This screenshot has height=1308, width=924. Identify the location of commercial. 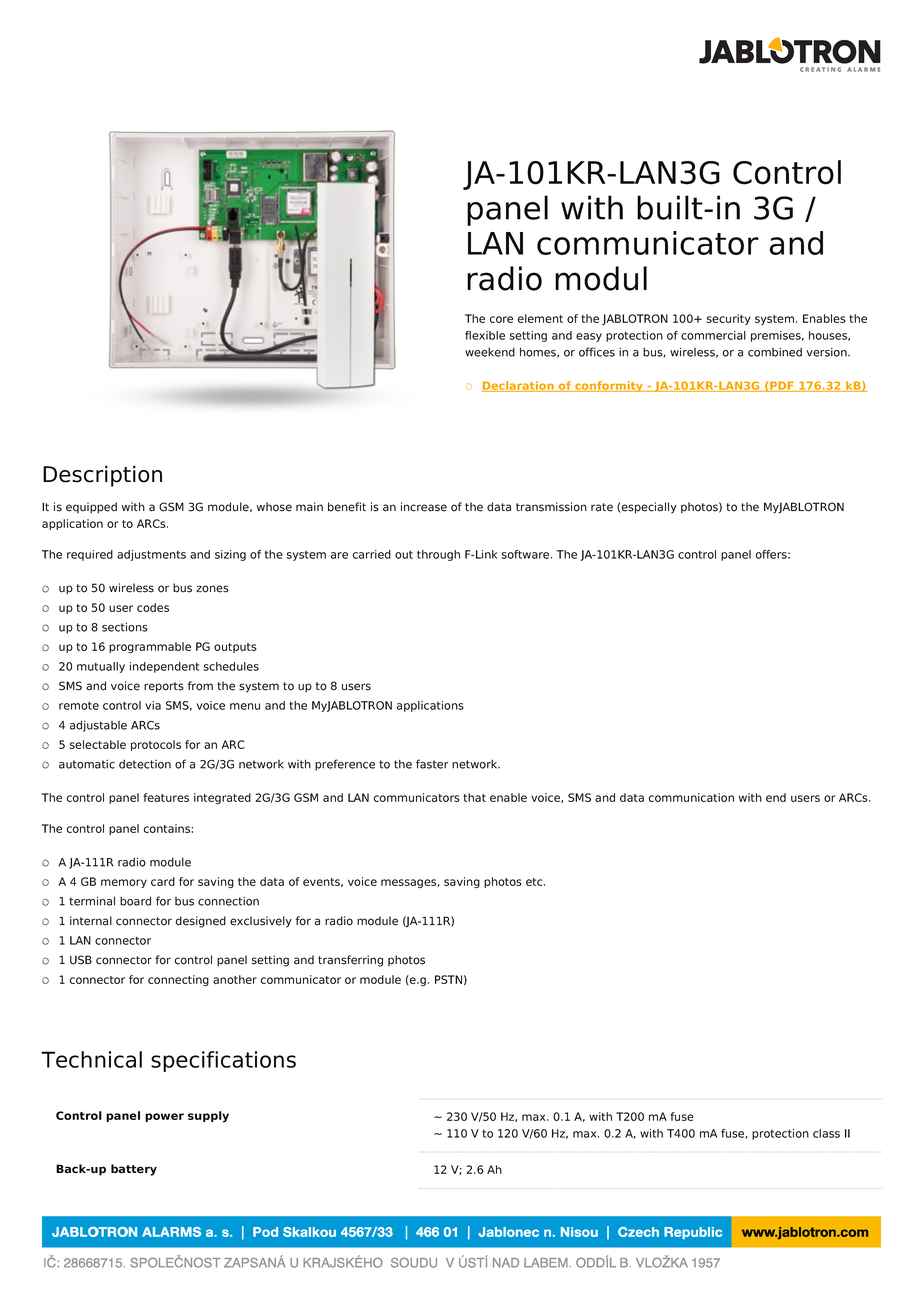
(713, 335).
